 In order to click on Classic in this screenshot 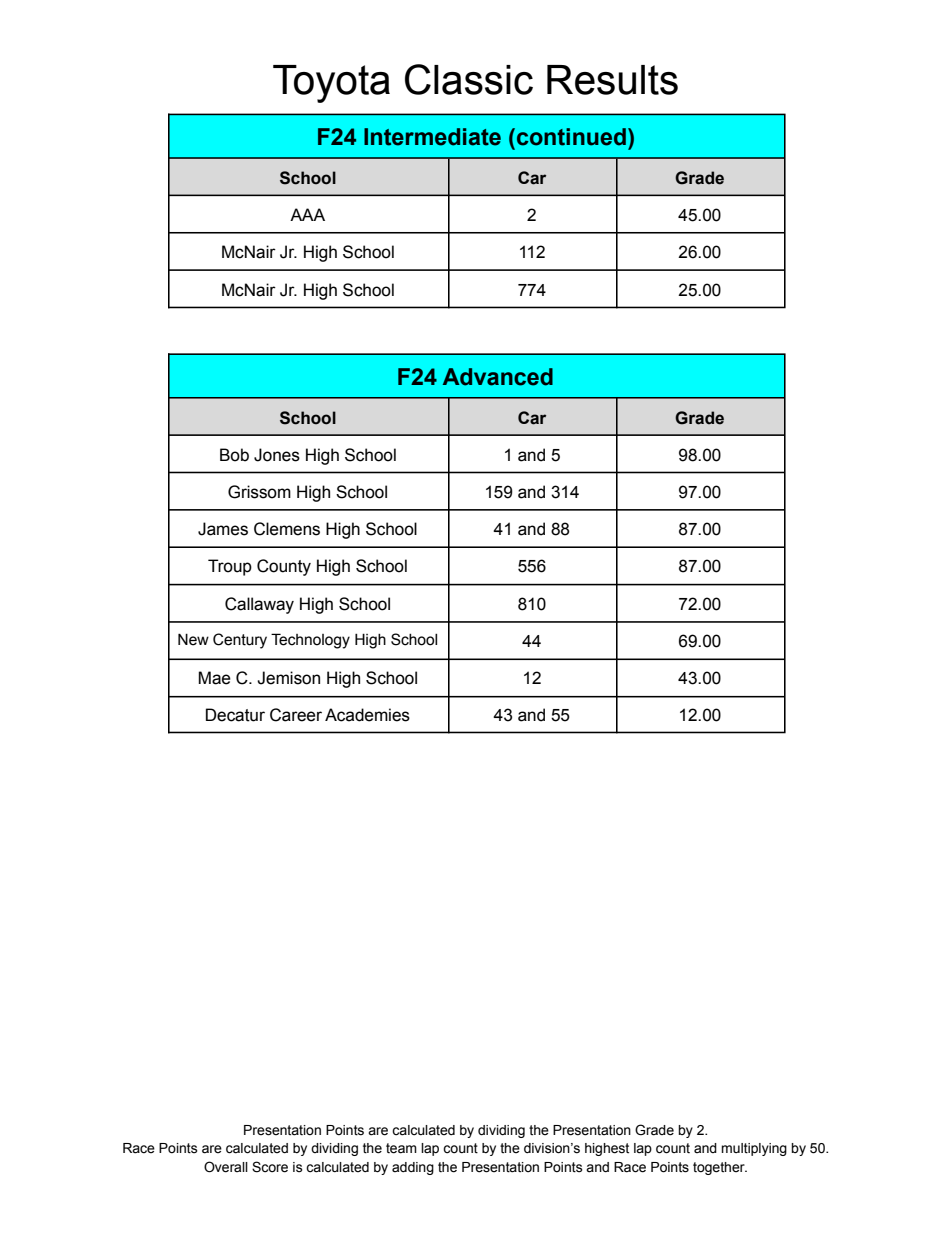, I will do `click(469, 79)`.
